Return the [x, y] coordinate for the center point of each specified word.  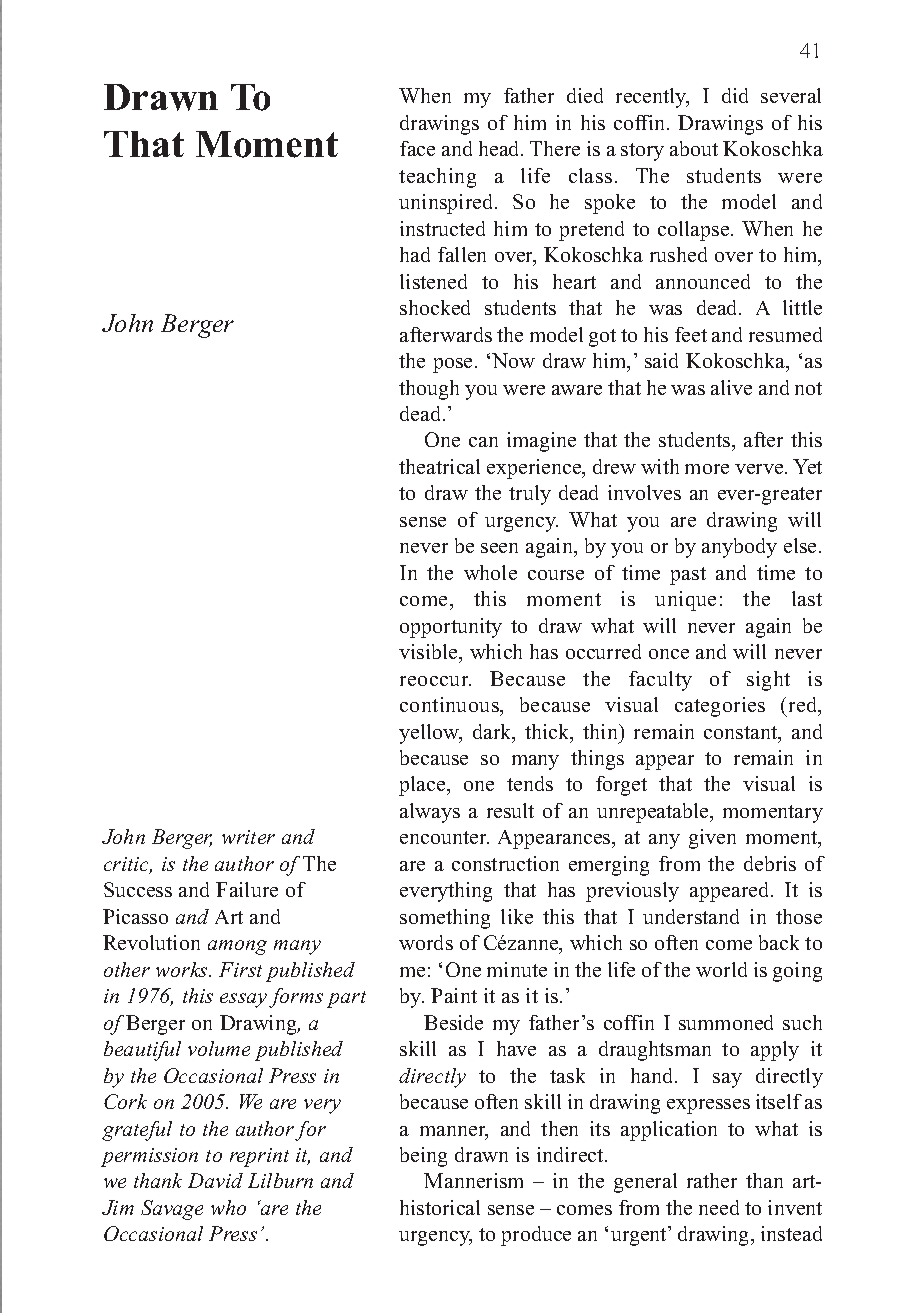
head [500, 148]
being [423, 1157]
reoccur [435, 681]
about [694, 148]
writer [248, 837]
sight [768, 681]
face [417, 148]
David [215, 1180]
